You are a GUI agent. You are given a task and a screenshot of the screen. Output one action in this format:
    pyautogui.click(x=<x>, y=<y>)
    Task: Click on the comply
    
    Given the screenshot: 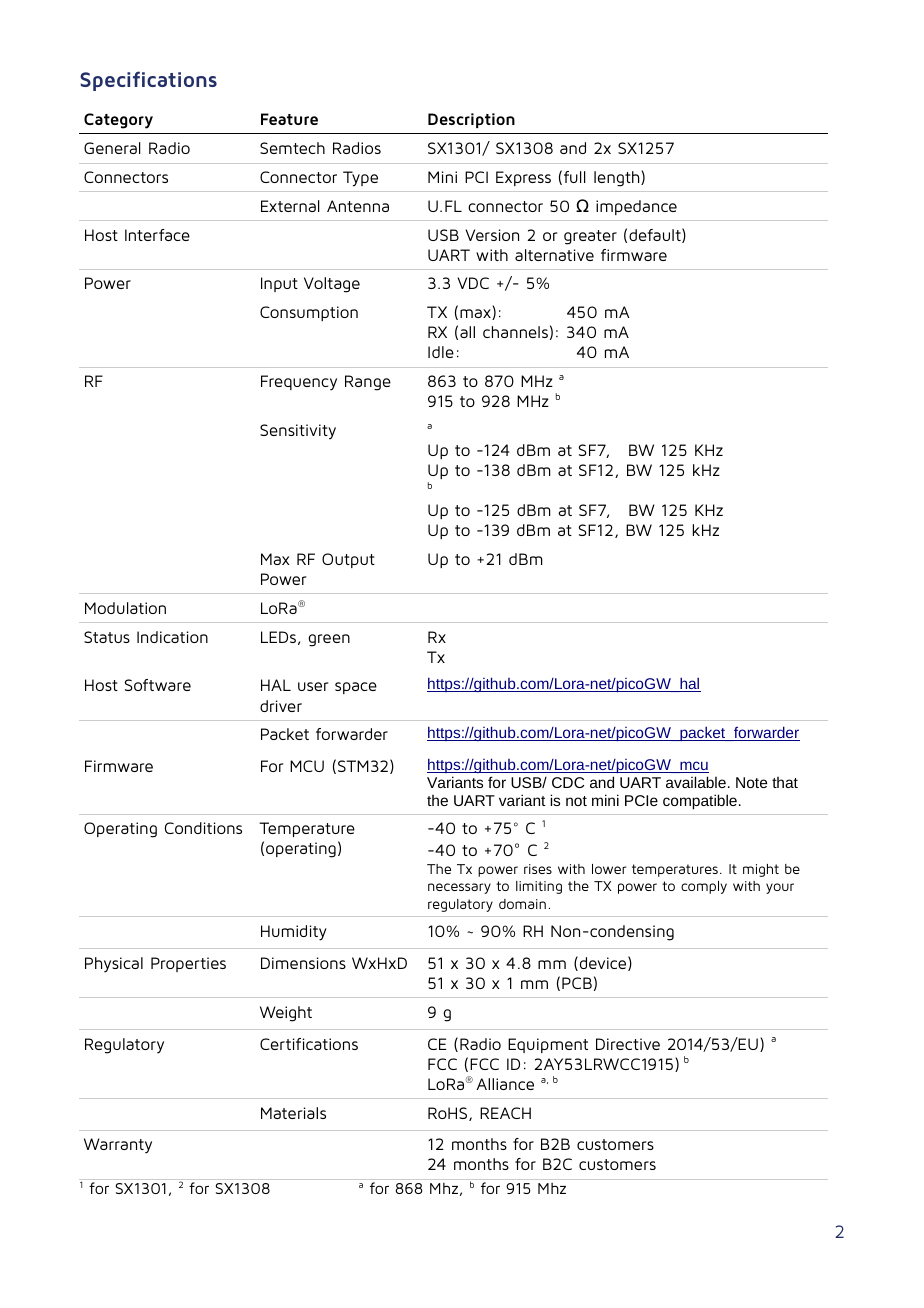 What is the action you would take?
    pyautogui.click(x=704, y=887)
